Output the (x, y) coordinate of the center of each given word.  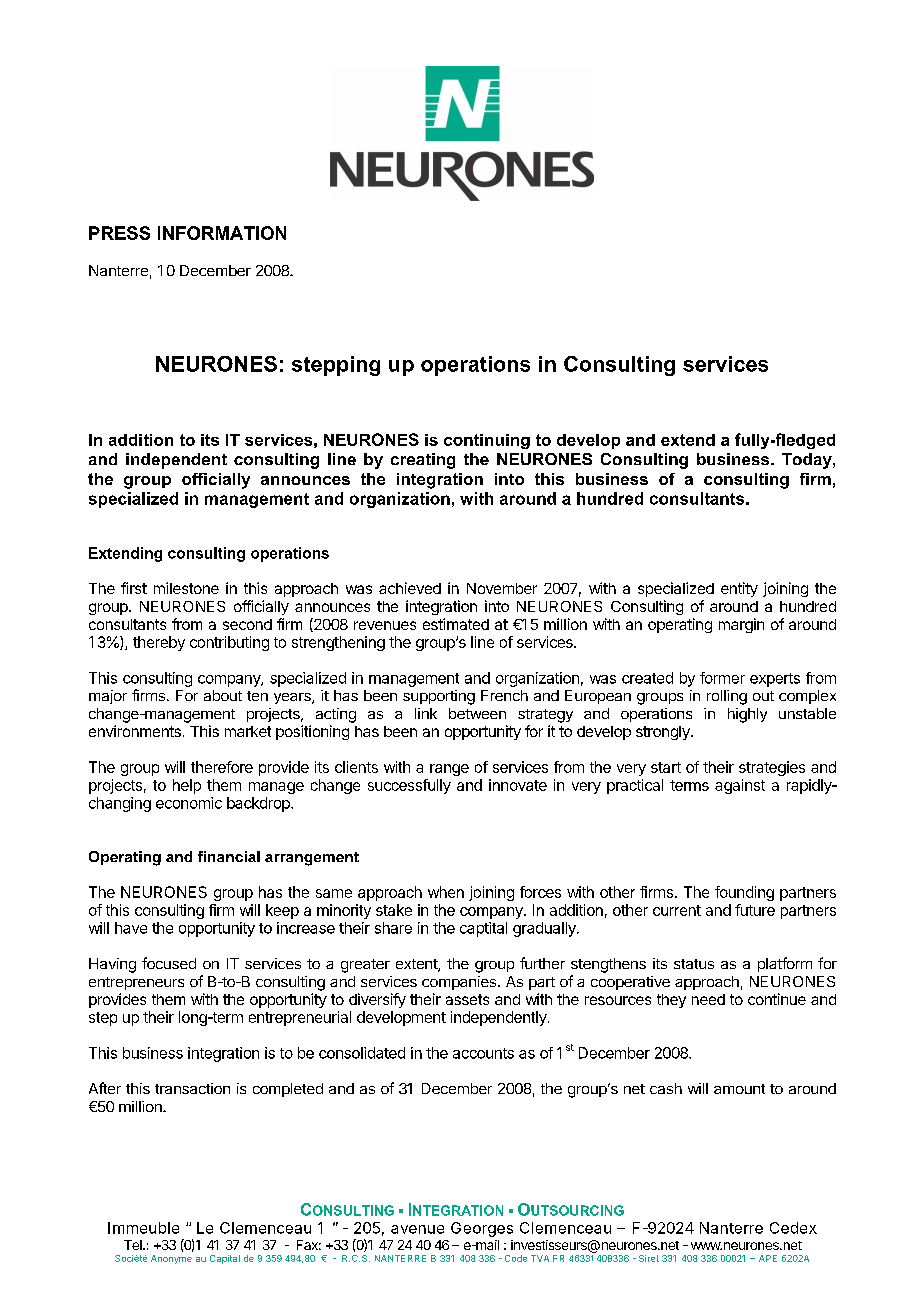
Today (808, 461)
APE (768, 1258)
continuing (487, 441)
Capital (225, 1259)
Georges (482, 1229)
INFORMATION (222, 233)
